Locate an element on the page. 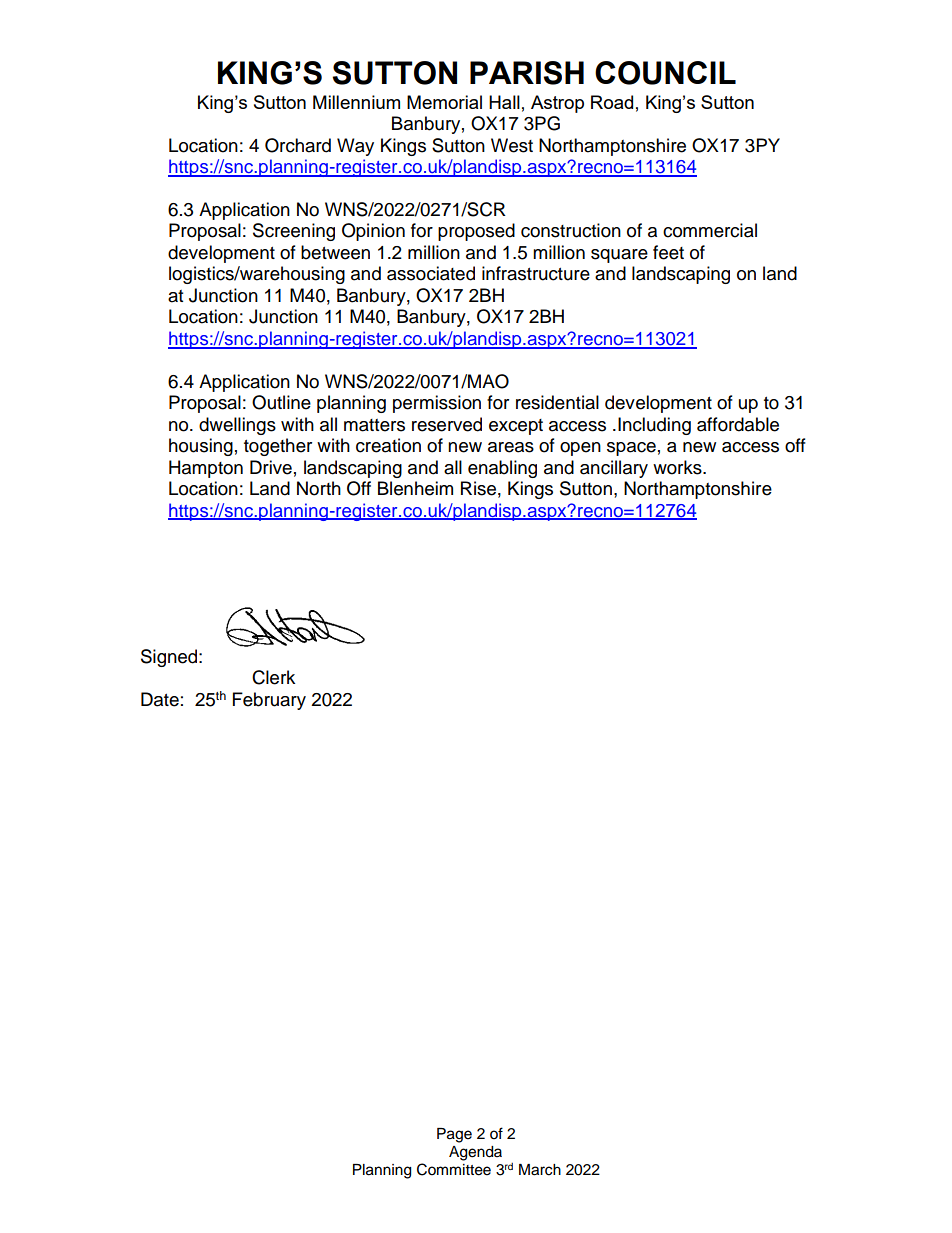 This document has width=952, height=1233. Memorial is located at coordinates (444, 102).
